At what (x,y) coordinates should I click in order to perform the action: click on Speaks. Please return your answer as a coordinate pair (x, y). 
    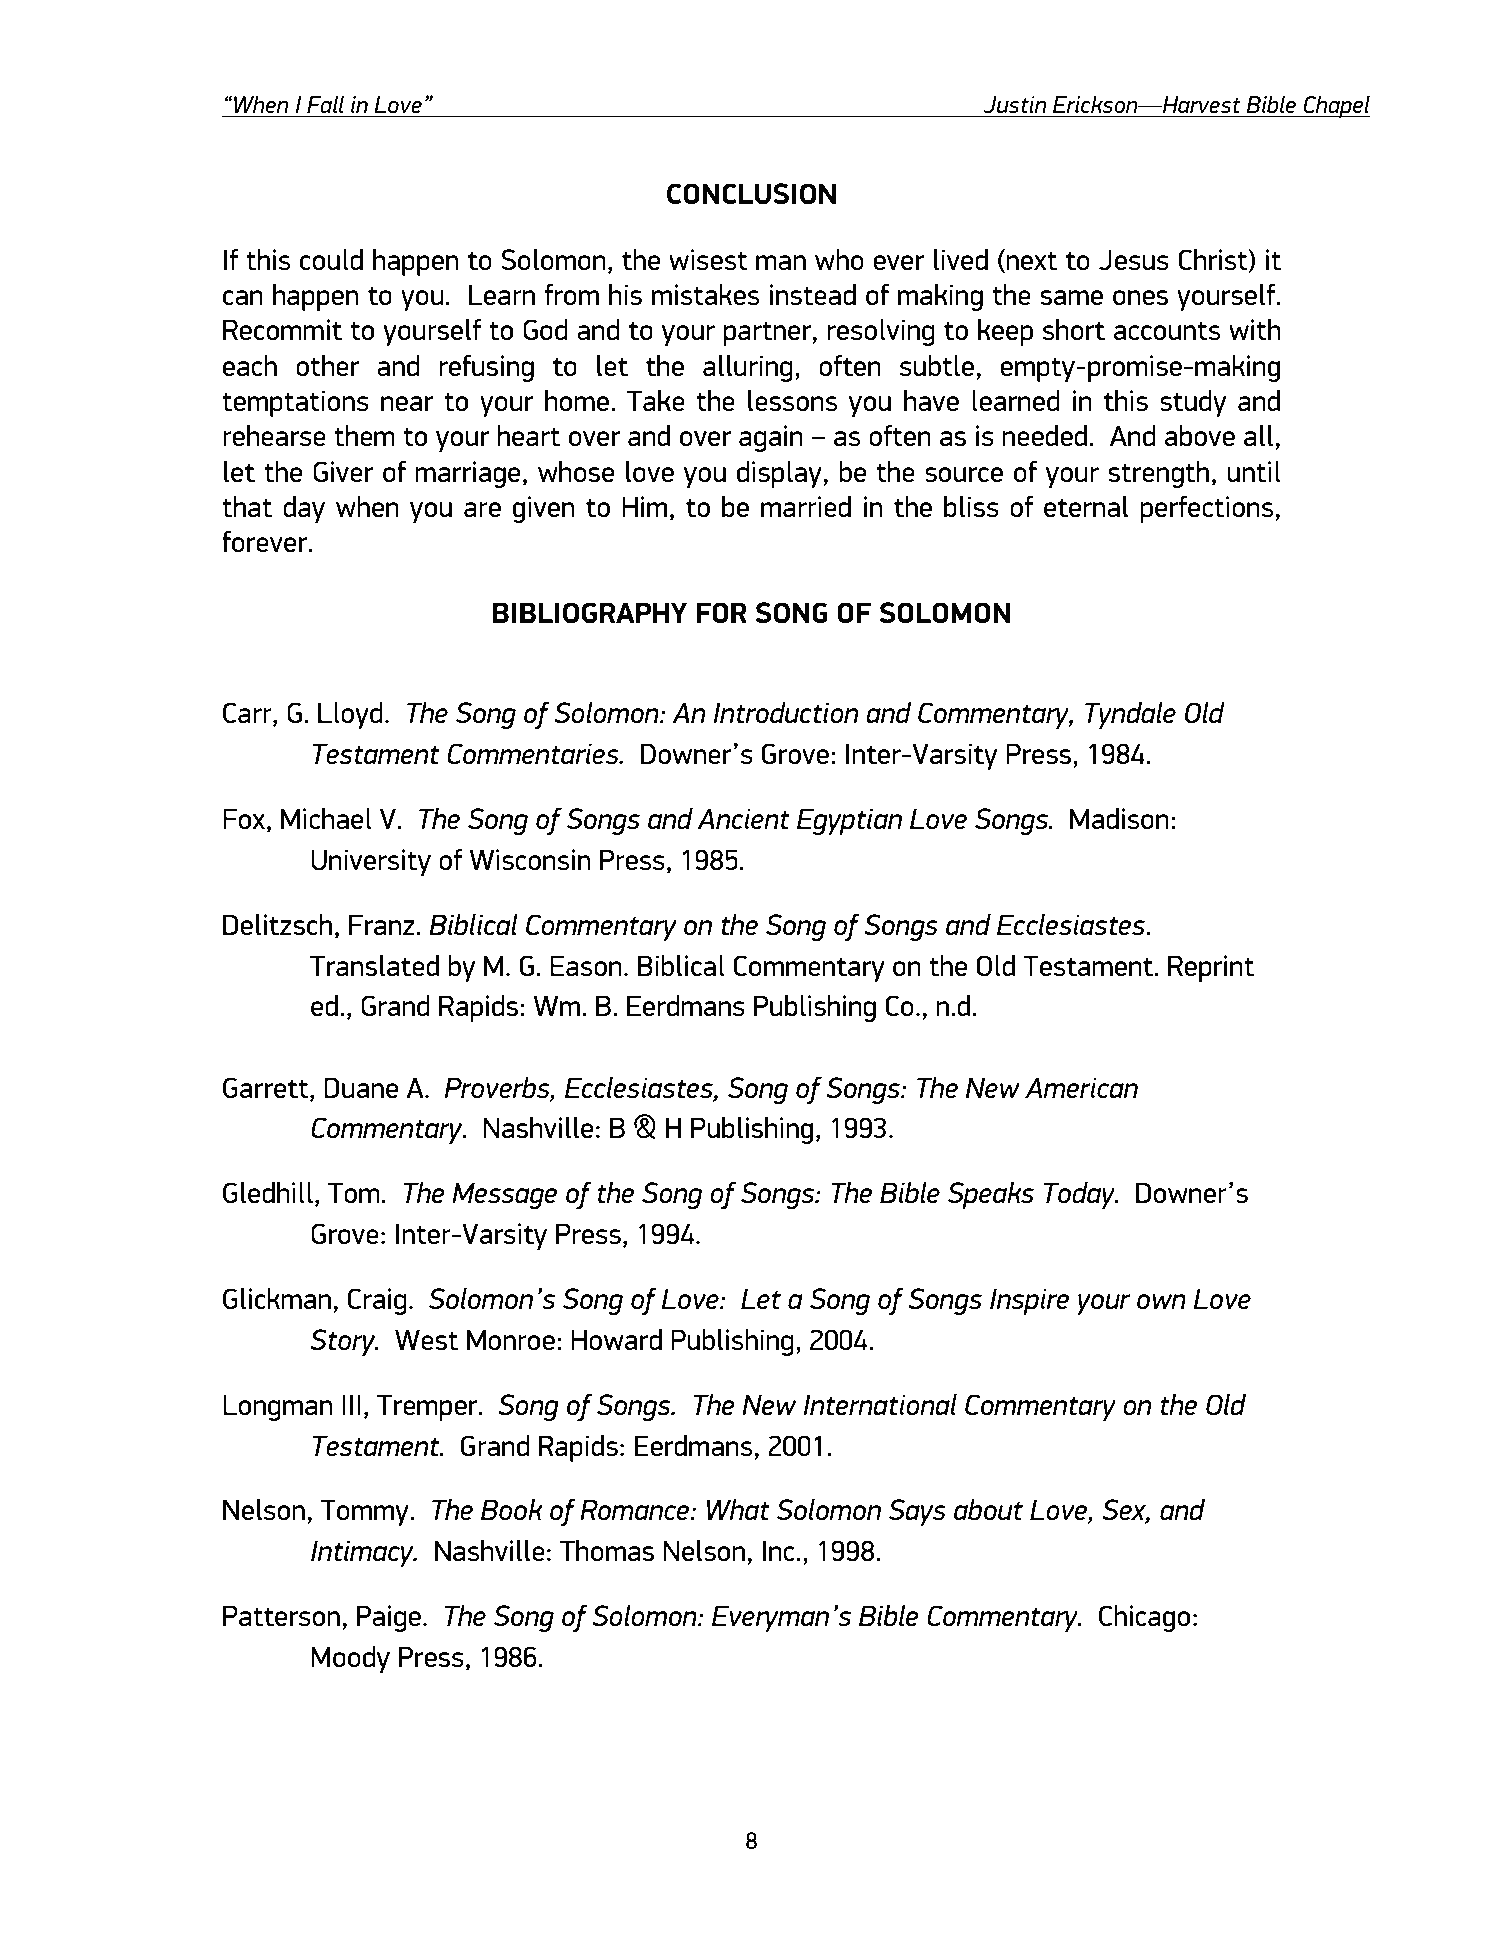
    Looking at the image, I should click on (991, 1195).
